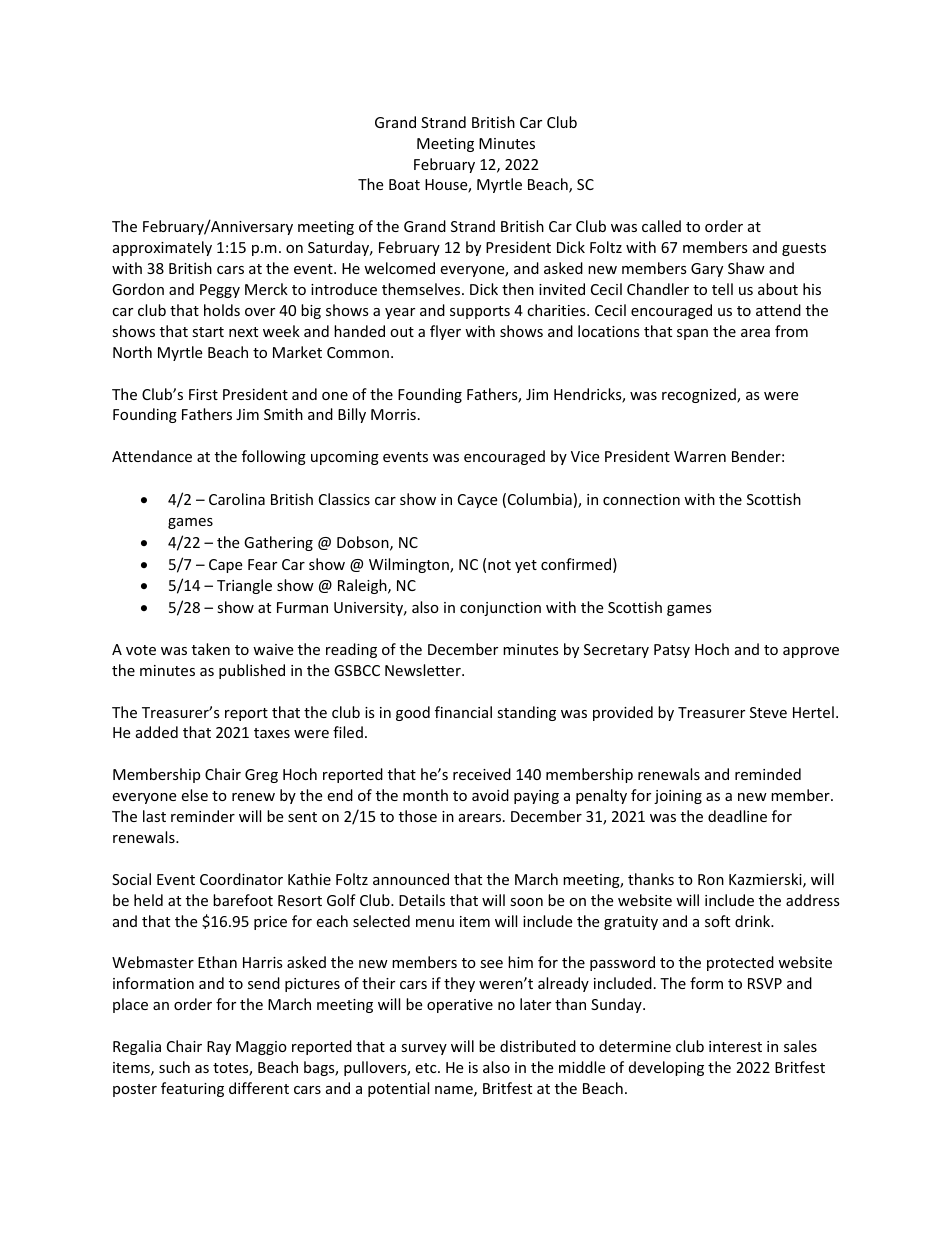  What do you see at coordinates (463, 712) in the page?
I see `financial` at bounding box center [463, 712].
